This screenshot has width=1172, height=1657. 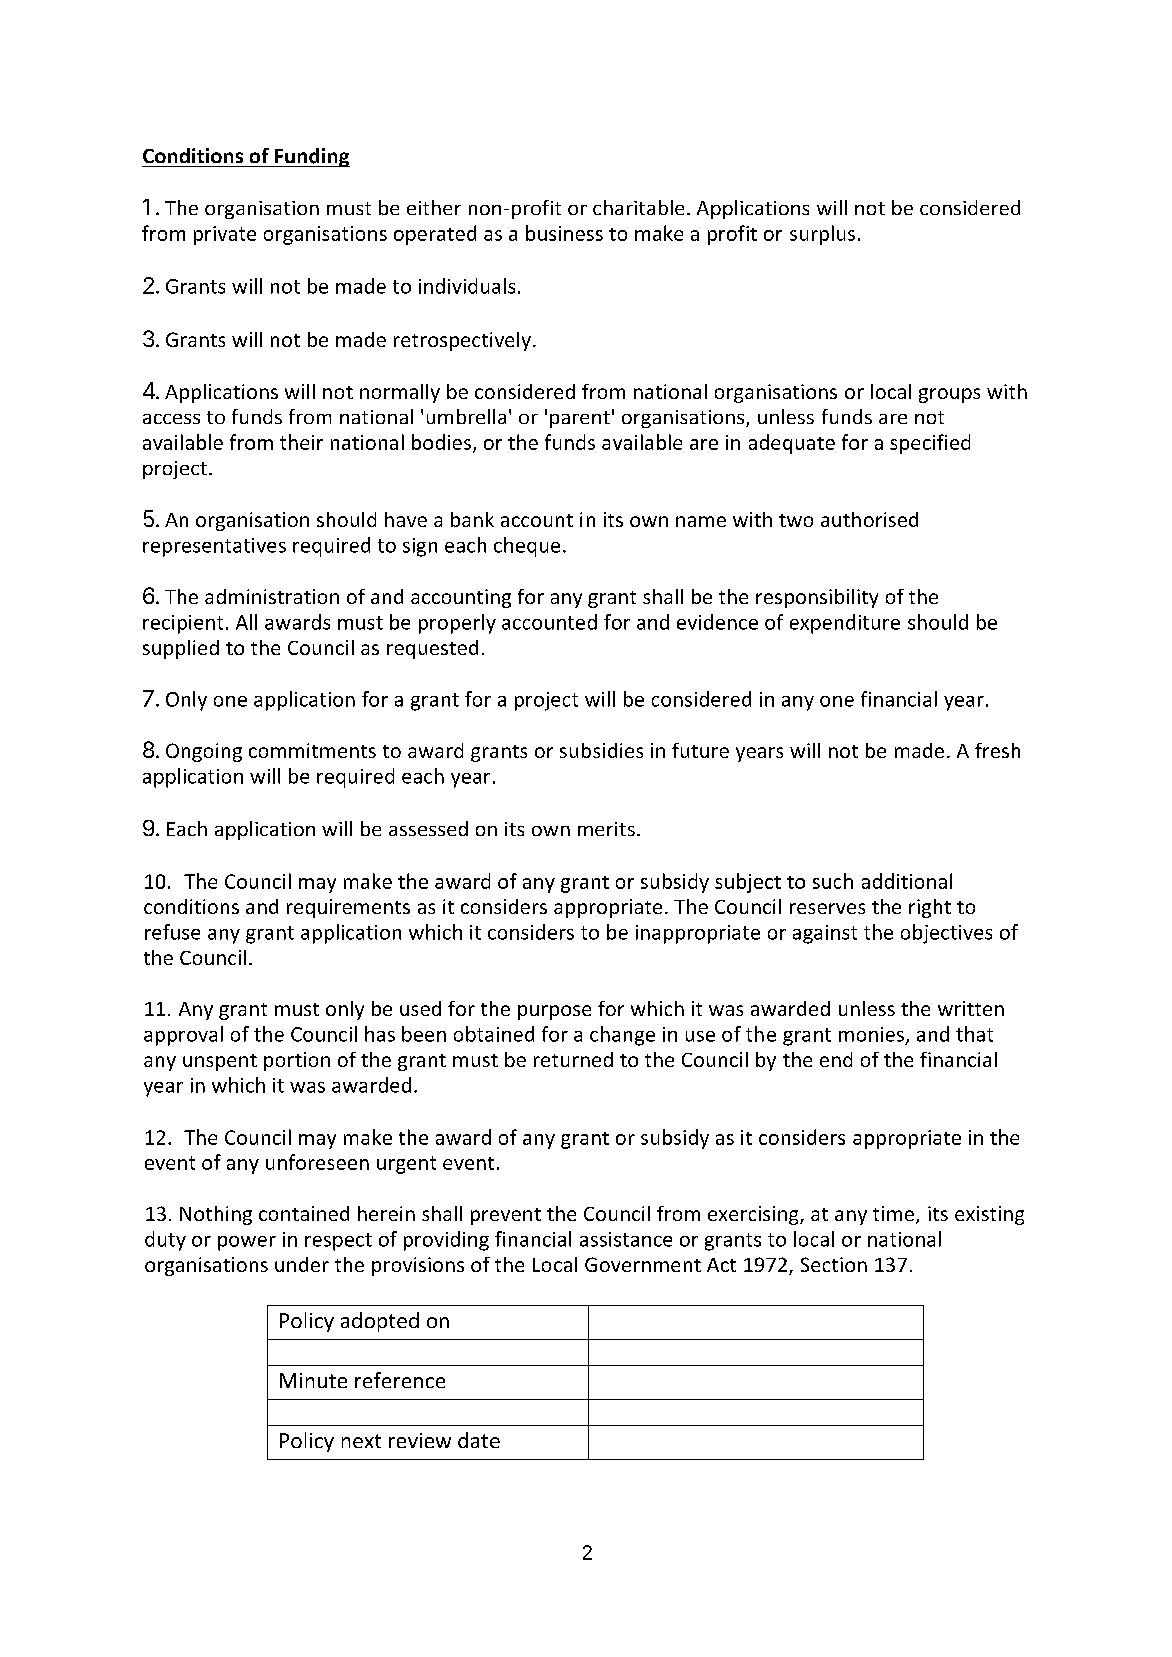 I want to click on business, so click(x=564, y=233).
